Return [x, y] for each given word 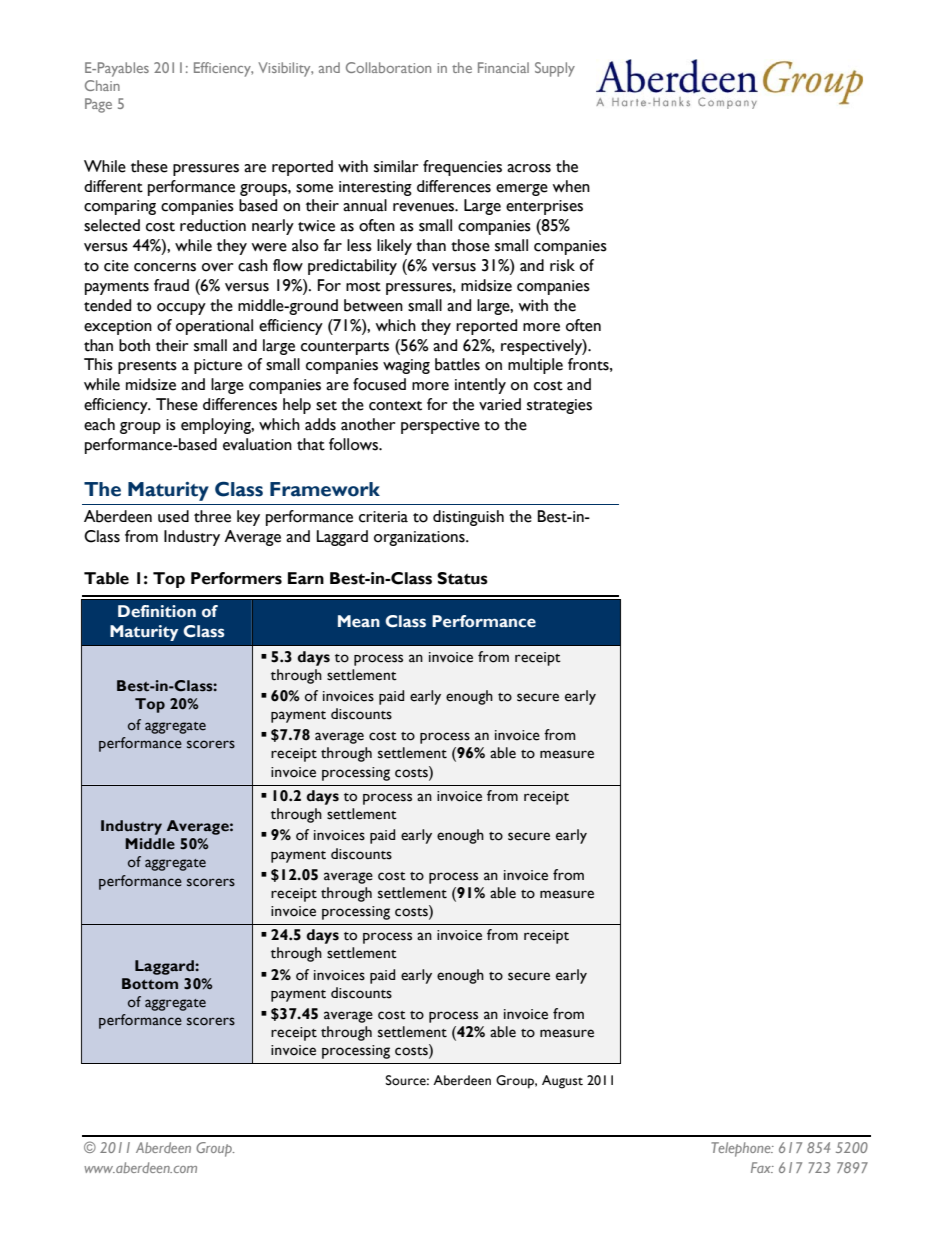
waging [406, 366]
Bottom [150, 984]
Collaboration [388, 67]
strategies [559, 406]
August [562, 1082]
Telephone [742, 1149]
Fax [762, 1167]
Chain [102, 85]
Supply [555, 69]
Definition [157, 611]
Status [462, 578]
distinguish [468, 518]
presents [147, 367]
